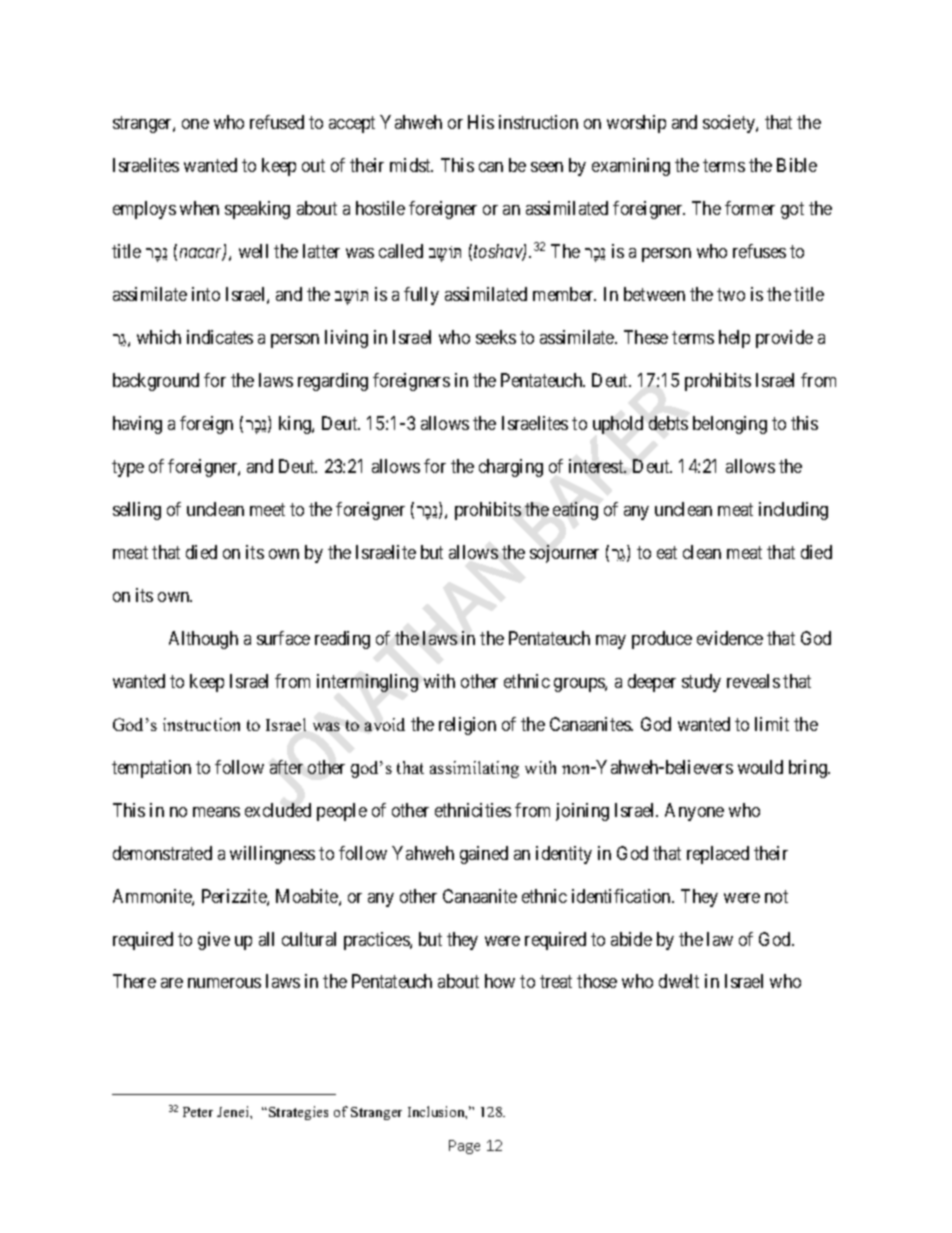  I want to click on dwelt, so click(679, 981).
